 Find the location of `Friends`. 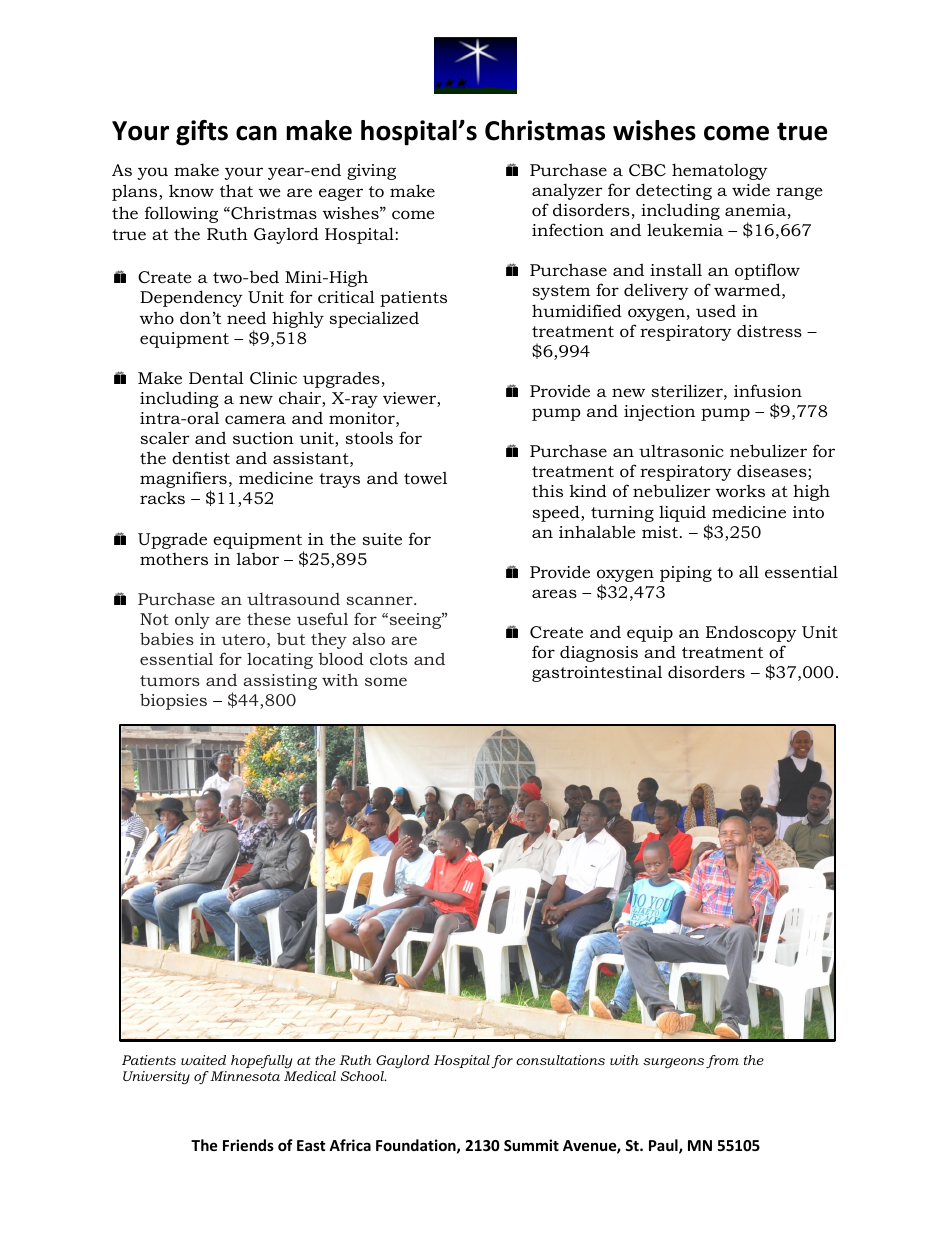

Friends is located at coordinates (248, 1145).
